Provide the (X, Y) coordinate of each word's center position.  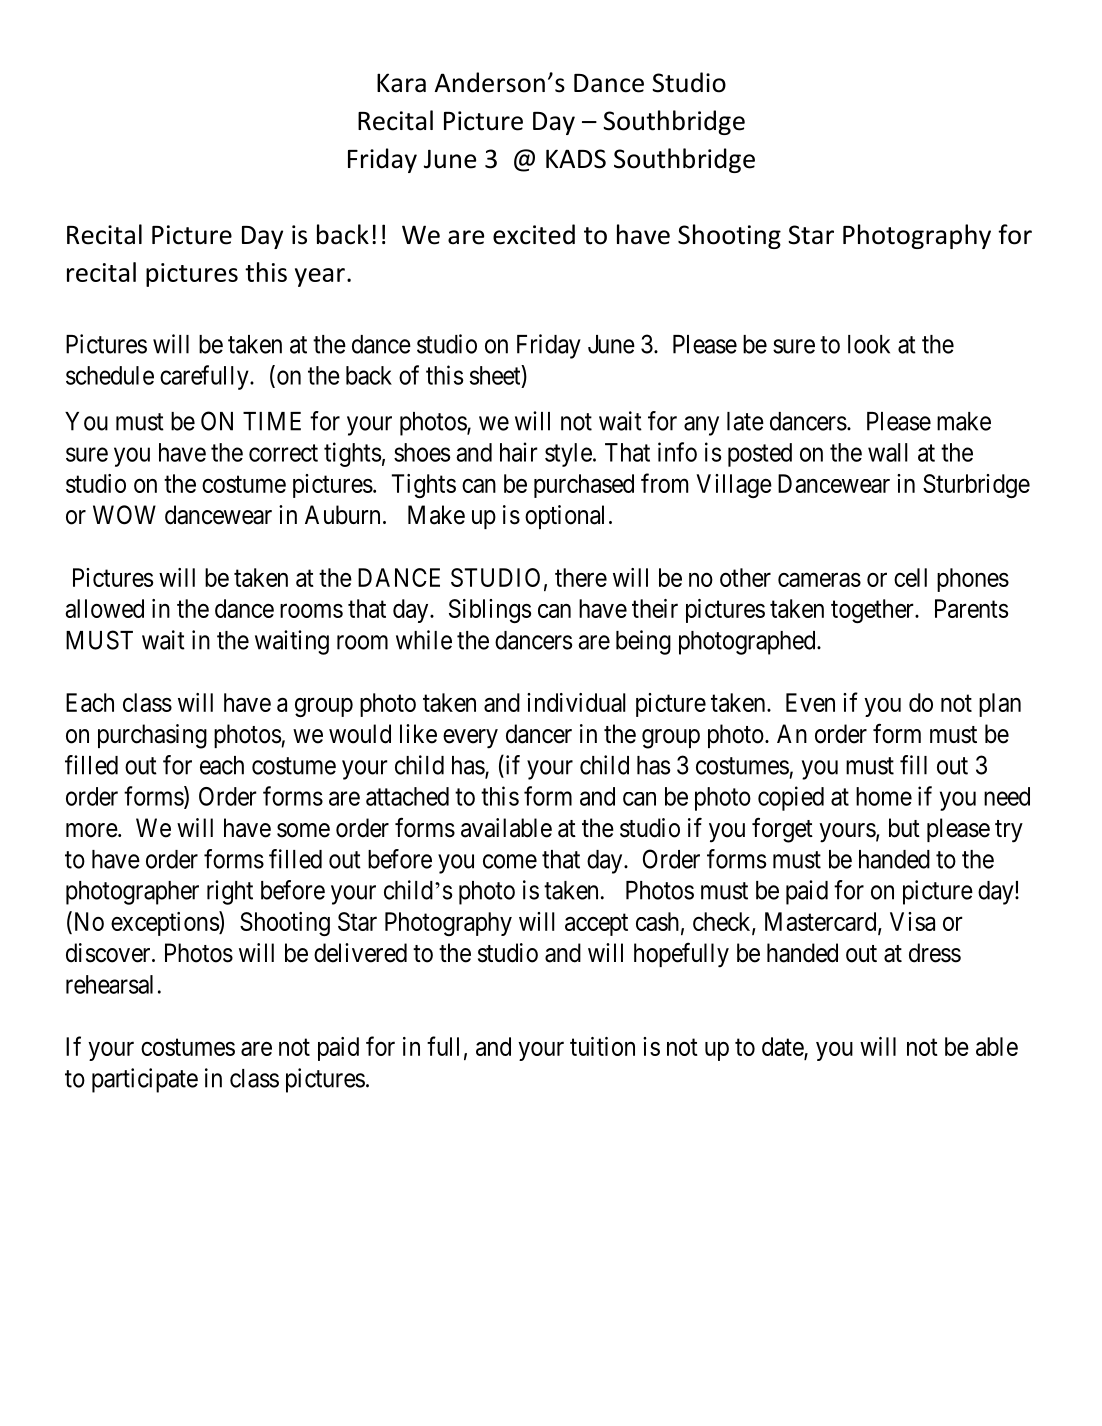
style (568, 455)
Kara (401, 83)
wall (888, 452)
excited (534, 234)
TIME (272, 421)
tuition (602, 1046)
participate (145, 1080)
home (884, 796)
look (869, 344)
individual (576, 702)
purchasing (152, 736)
